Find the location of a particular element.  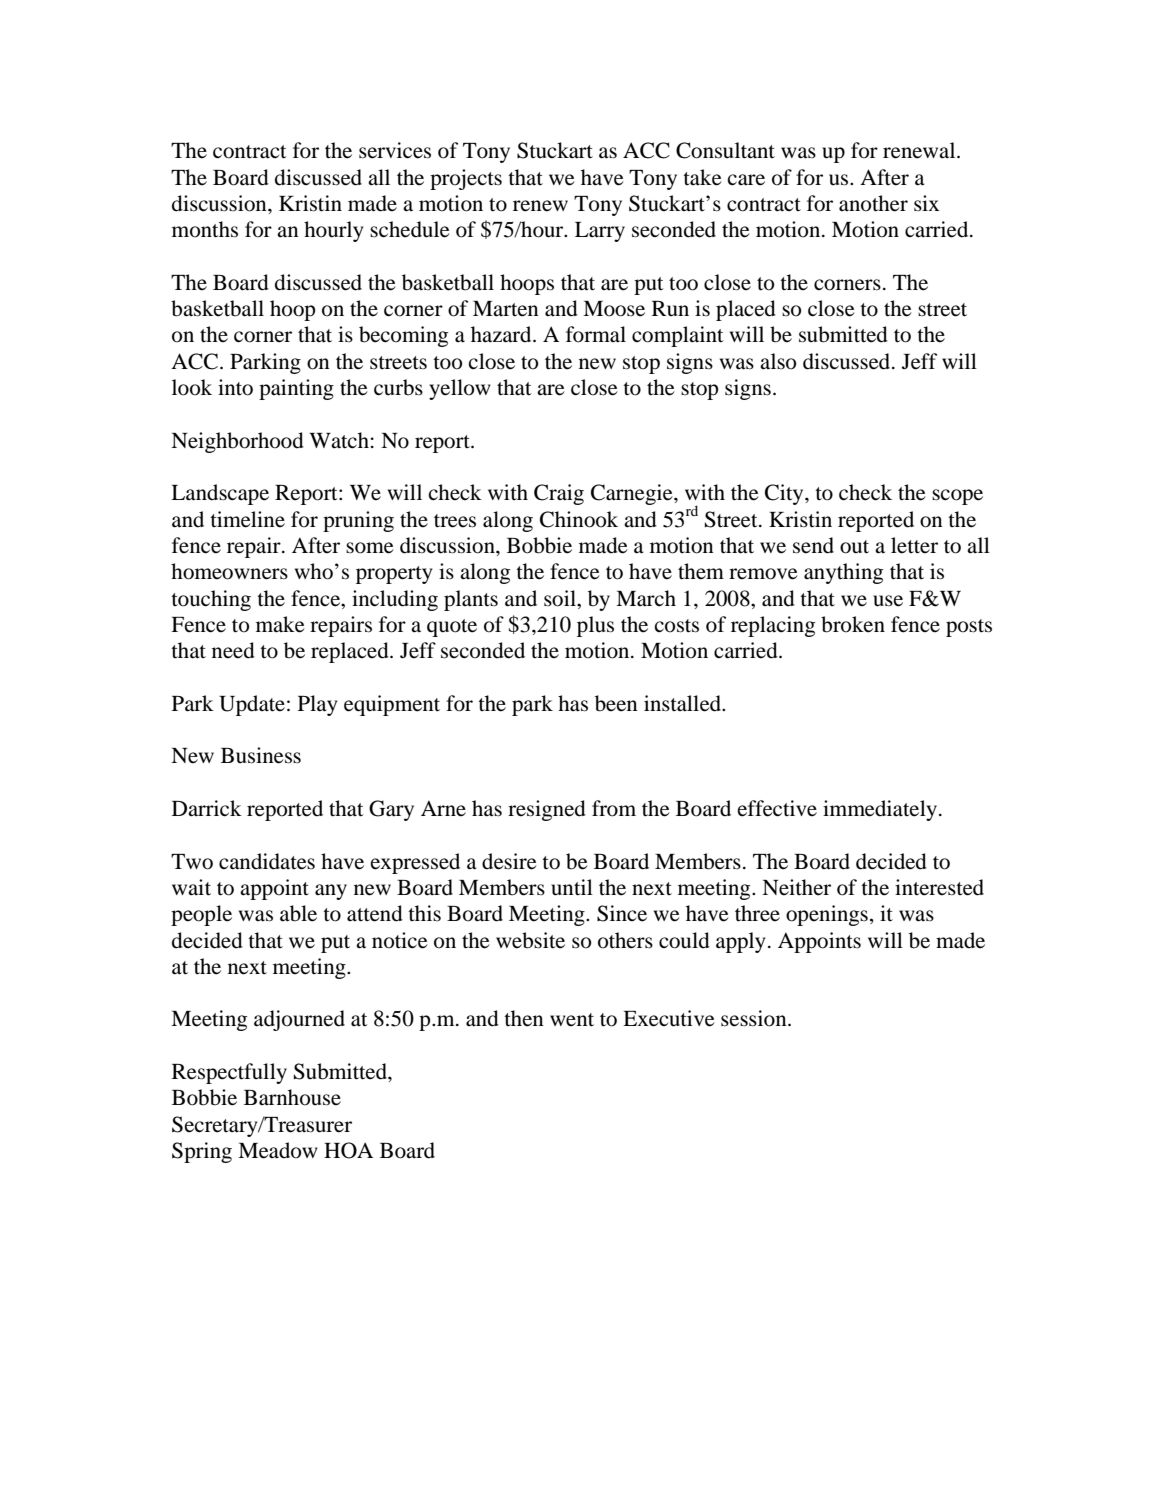

plus is located at coordinates (595, 626).
